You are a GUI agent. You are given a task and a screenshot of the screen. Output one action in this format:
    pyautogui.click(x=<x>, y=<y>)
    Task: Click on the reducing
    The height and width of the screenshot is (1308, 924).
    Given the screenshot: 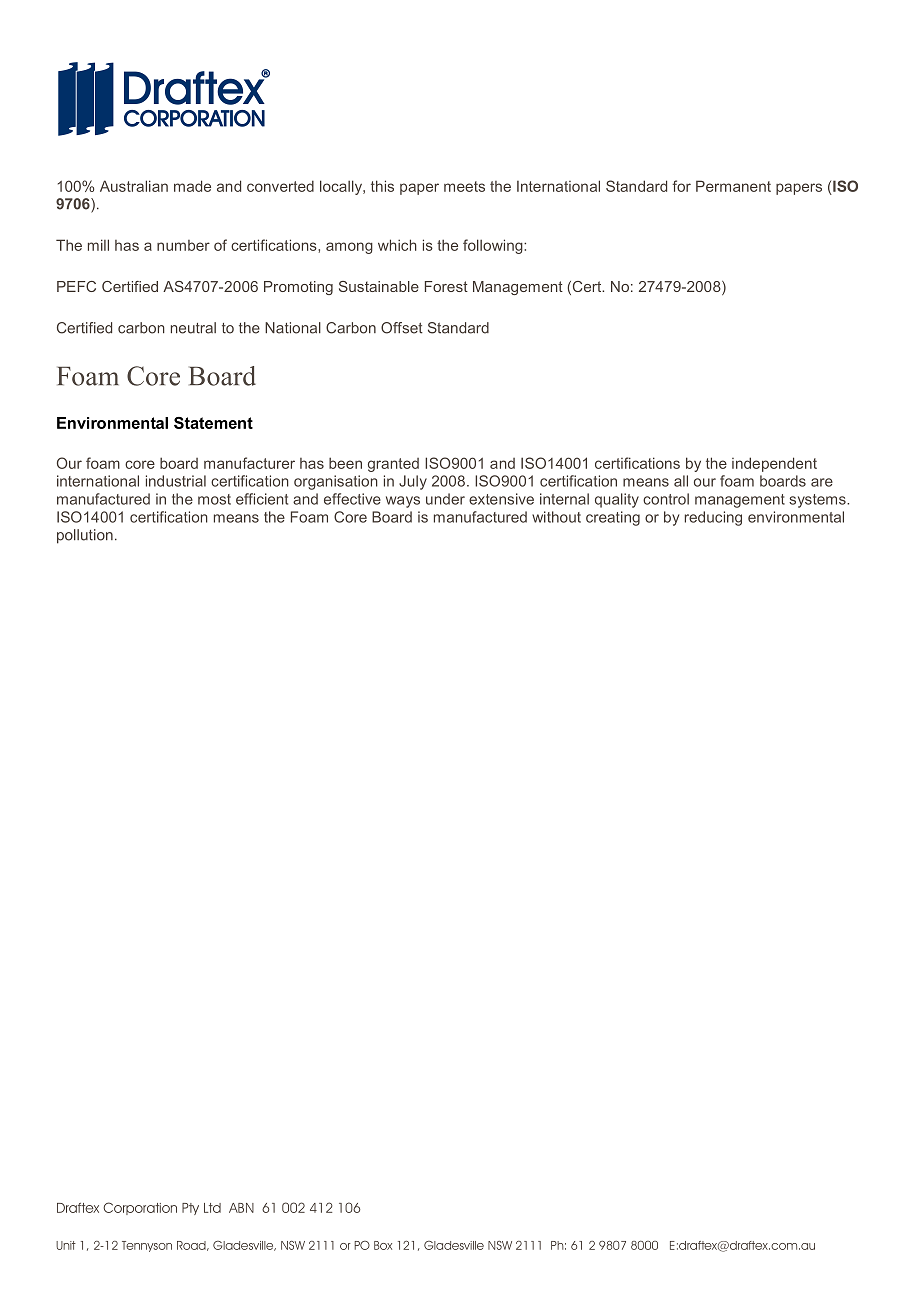 What is the action you would take?
    pyautogui.click(x=713, y=518)
